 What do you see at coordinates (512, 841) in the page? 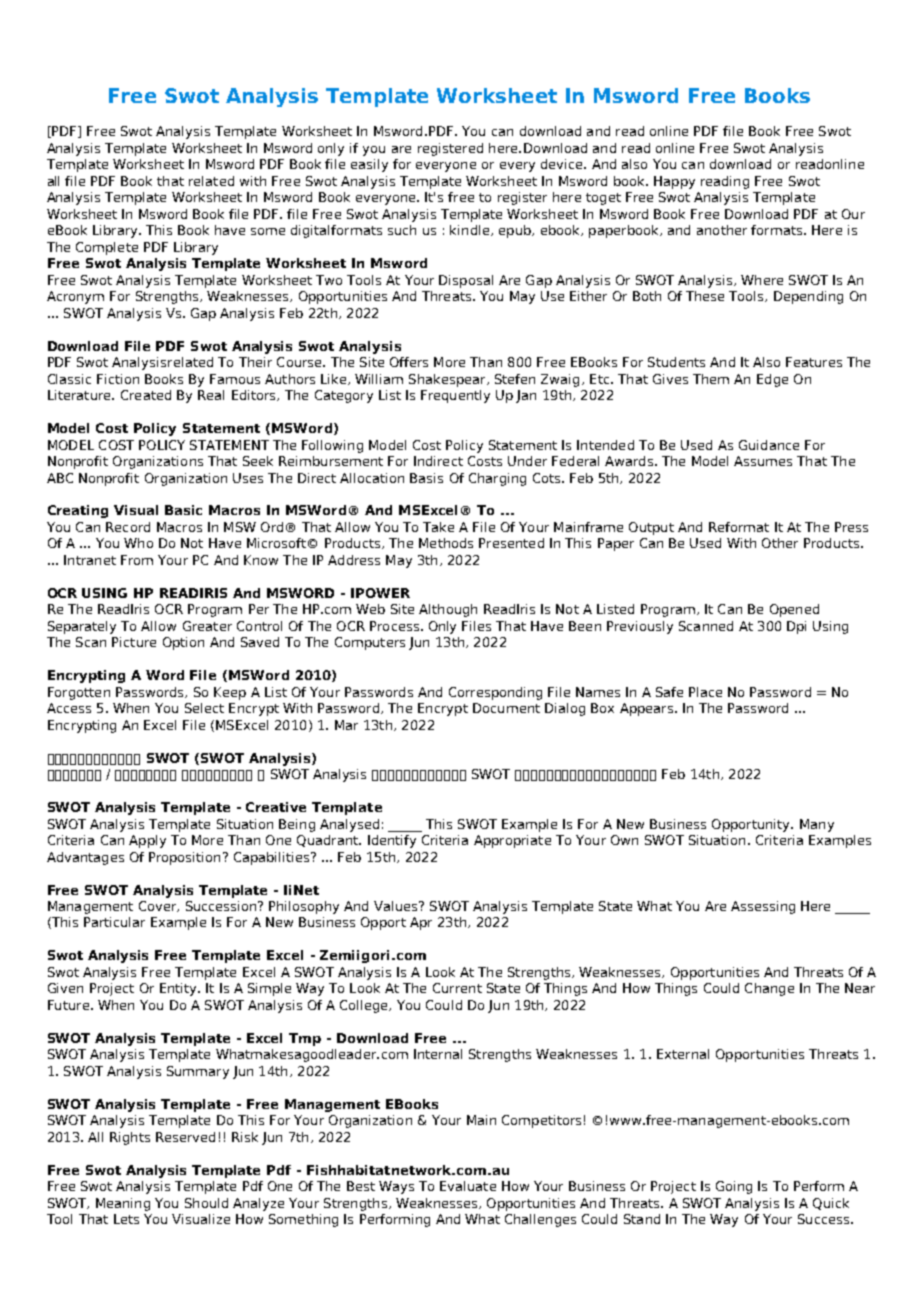
I see `Appropriate` at bounding box center [512, 841].
